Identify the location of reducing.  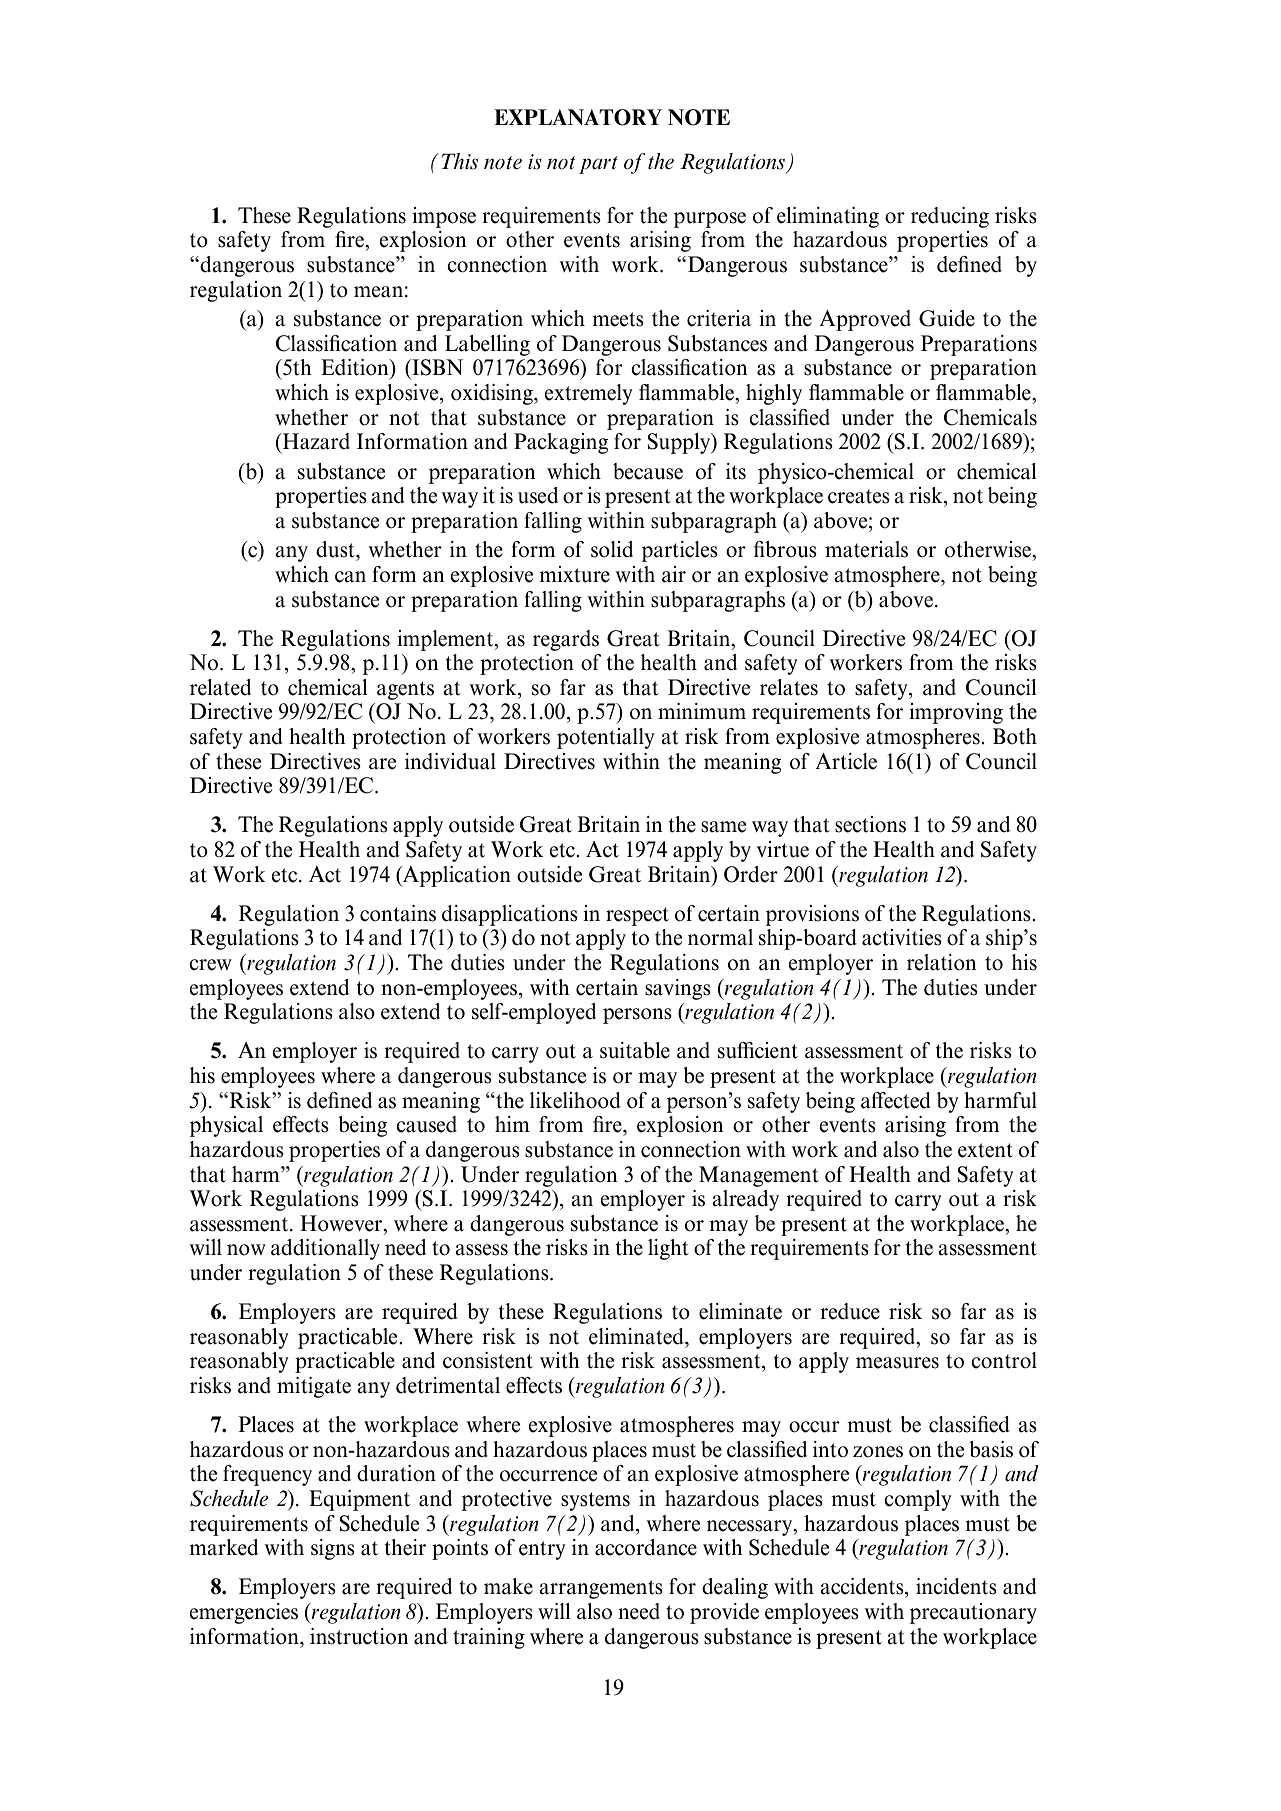
(950, 217).
